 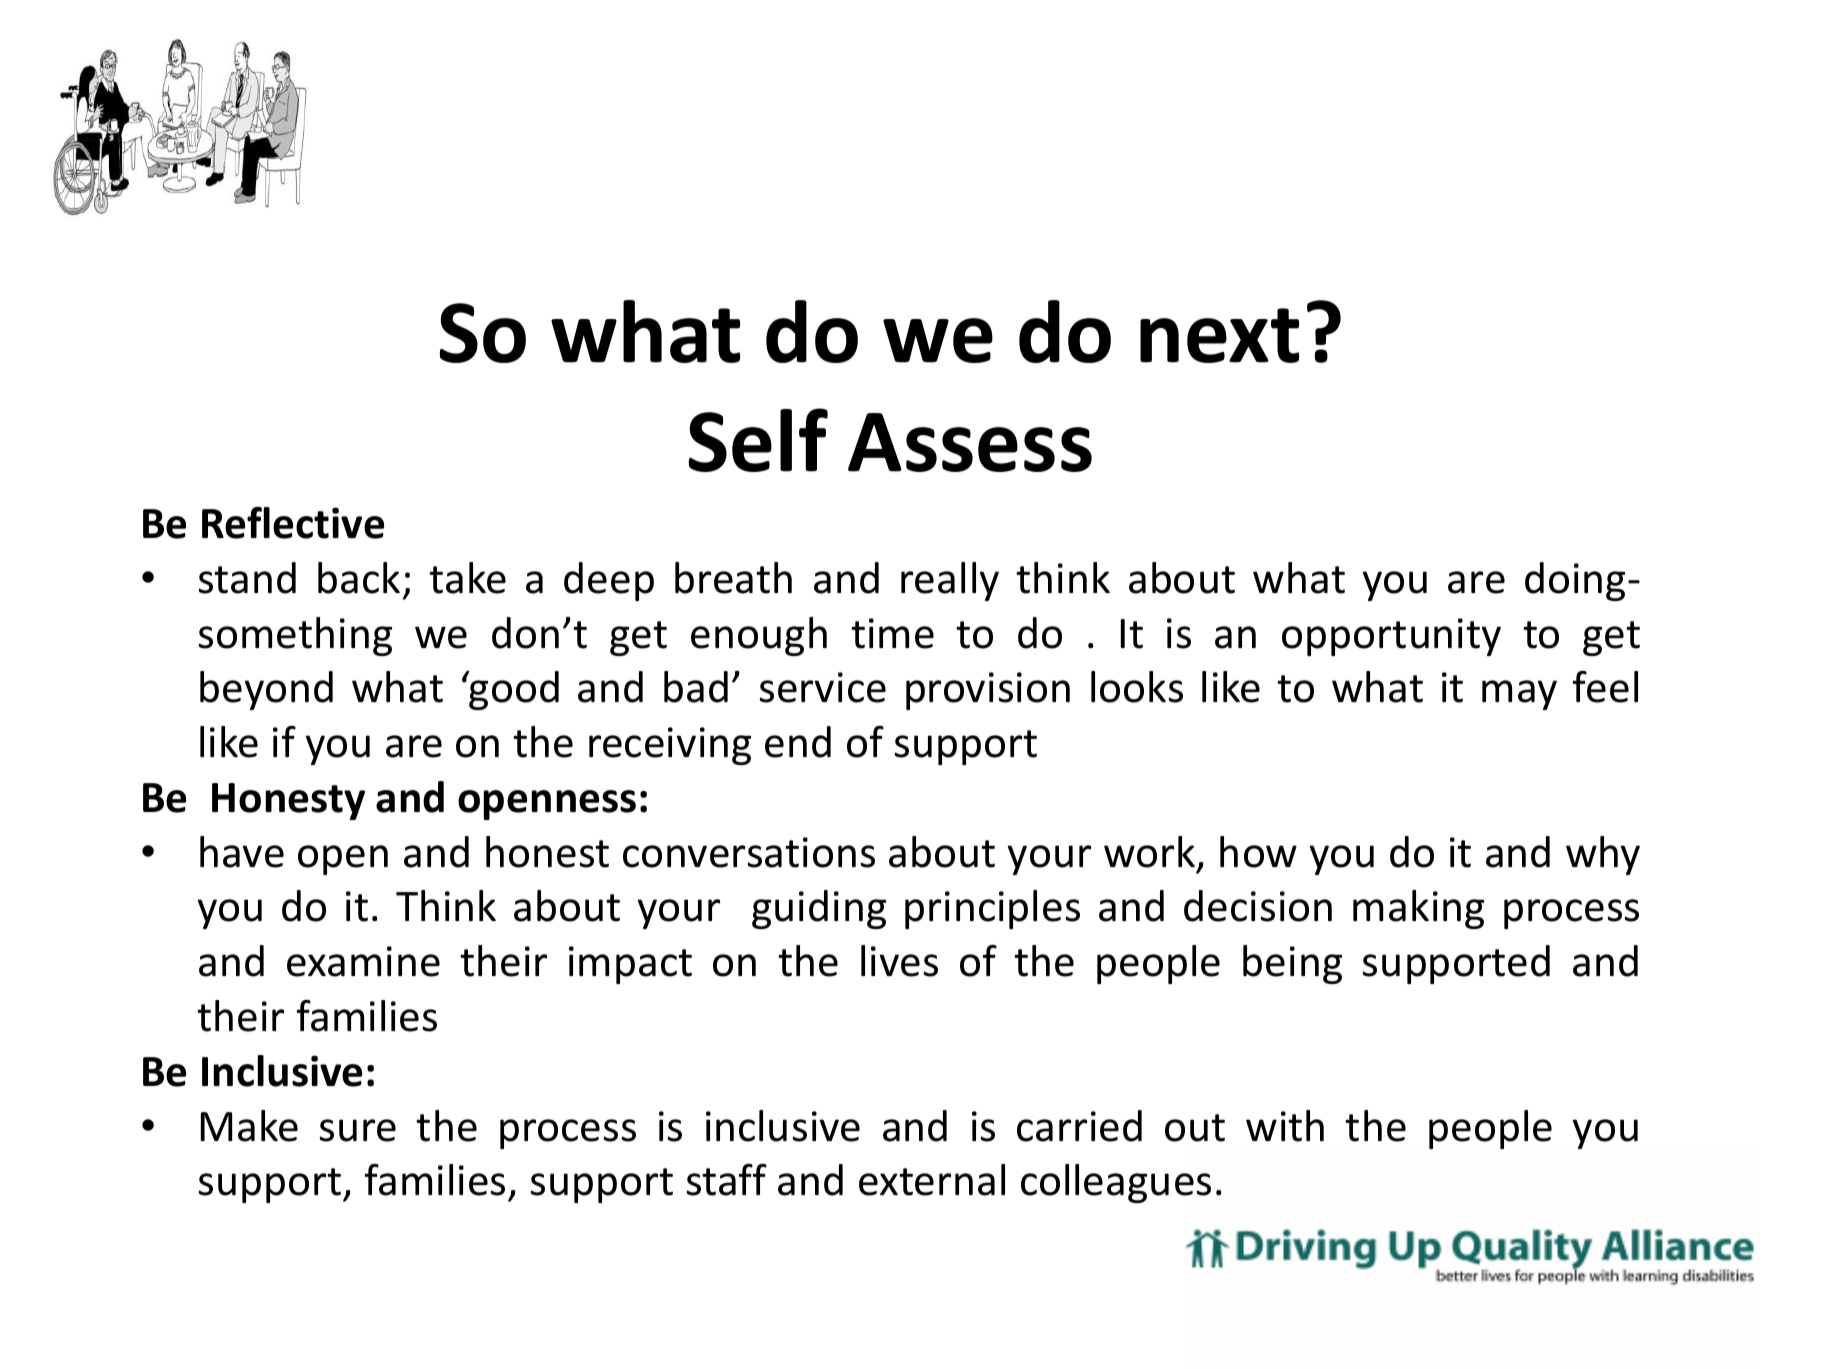 I want to click on may, so click(x=1519, y=695).
